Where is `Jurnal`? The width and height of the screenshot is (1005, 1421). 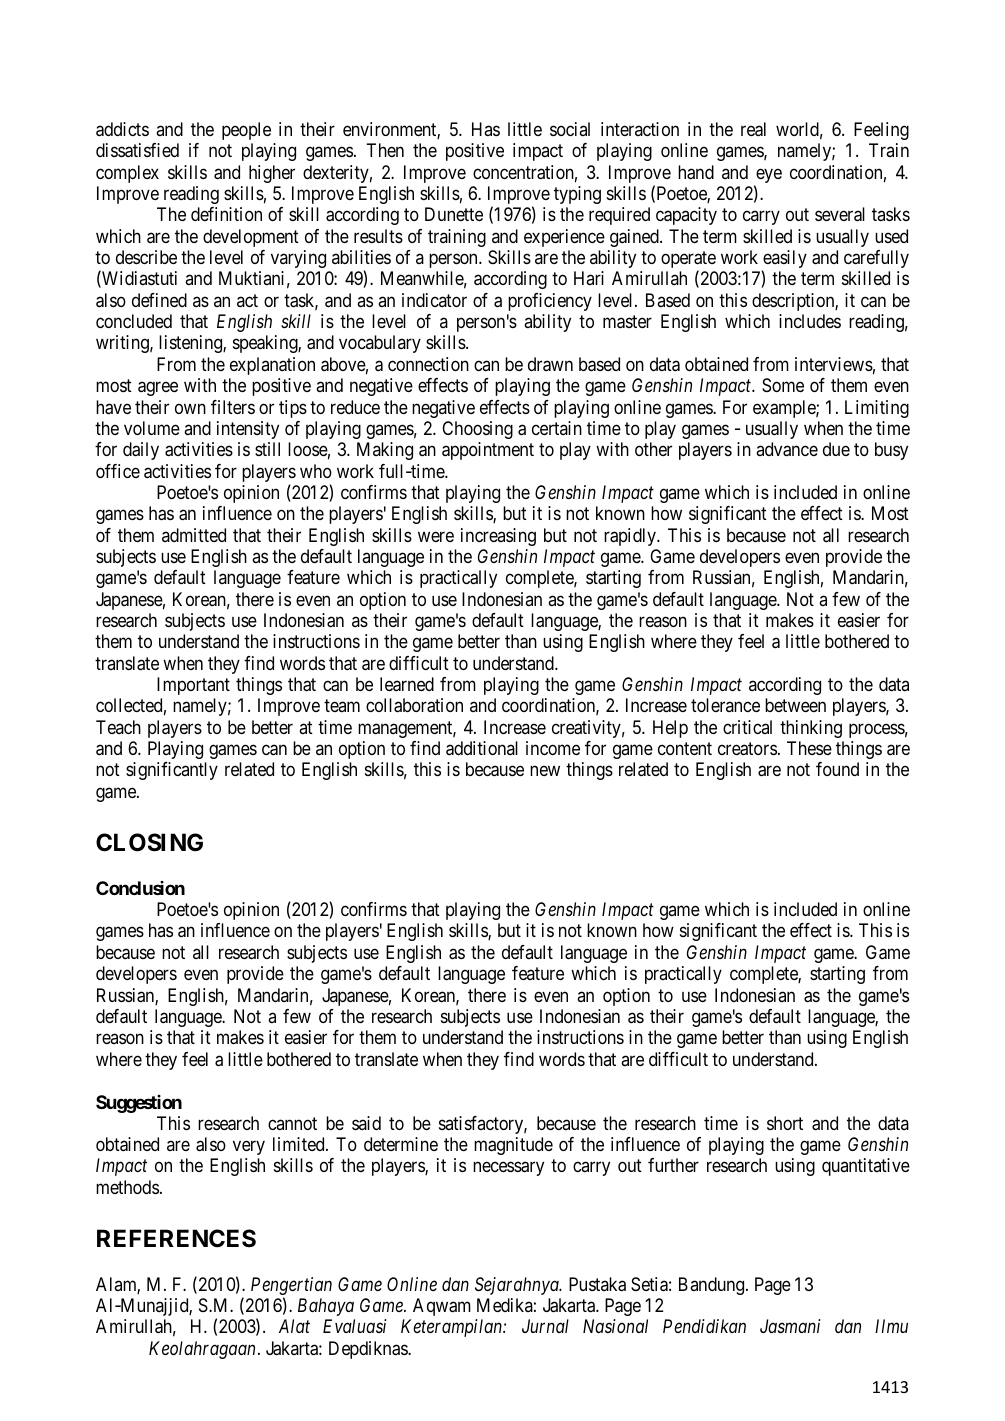 Jurnal is located at coordinates (545, 1326).
